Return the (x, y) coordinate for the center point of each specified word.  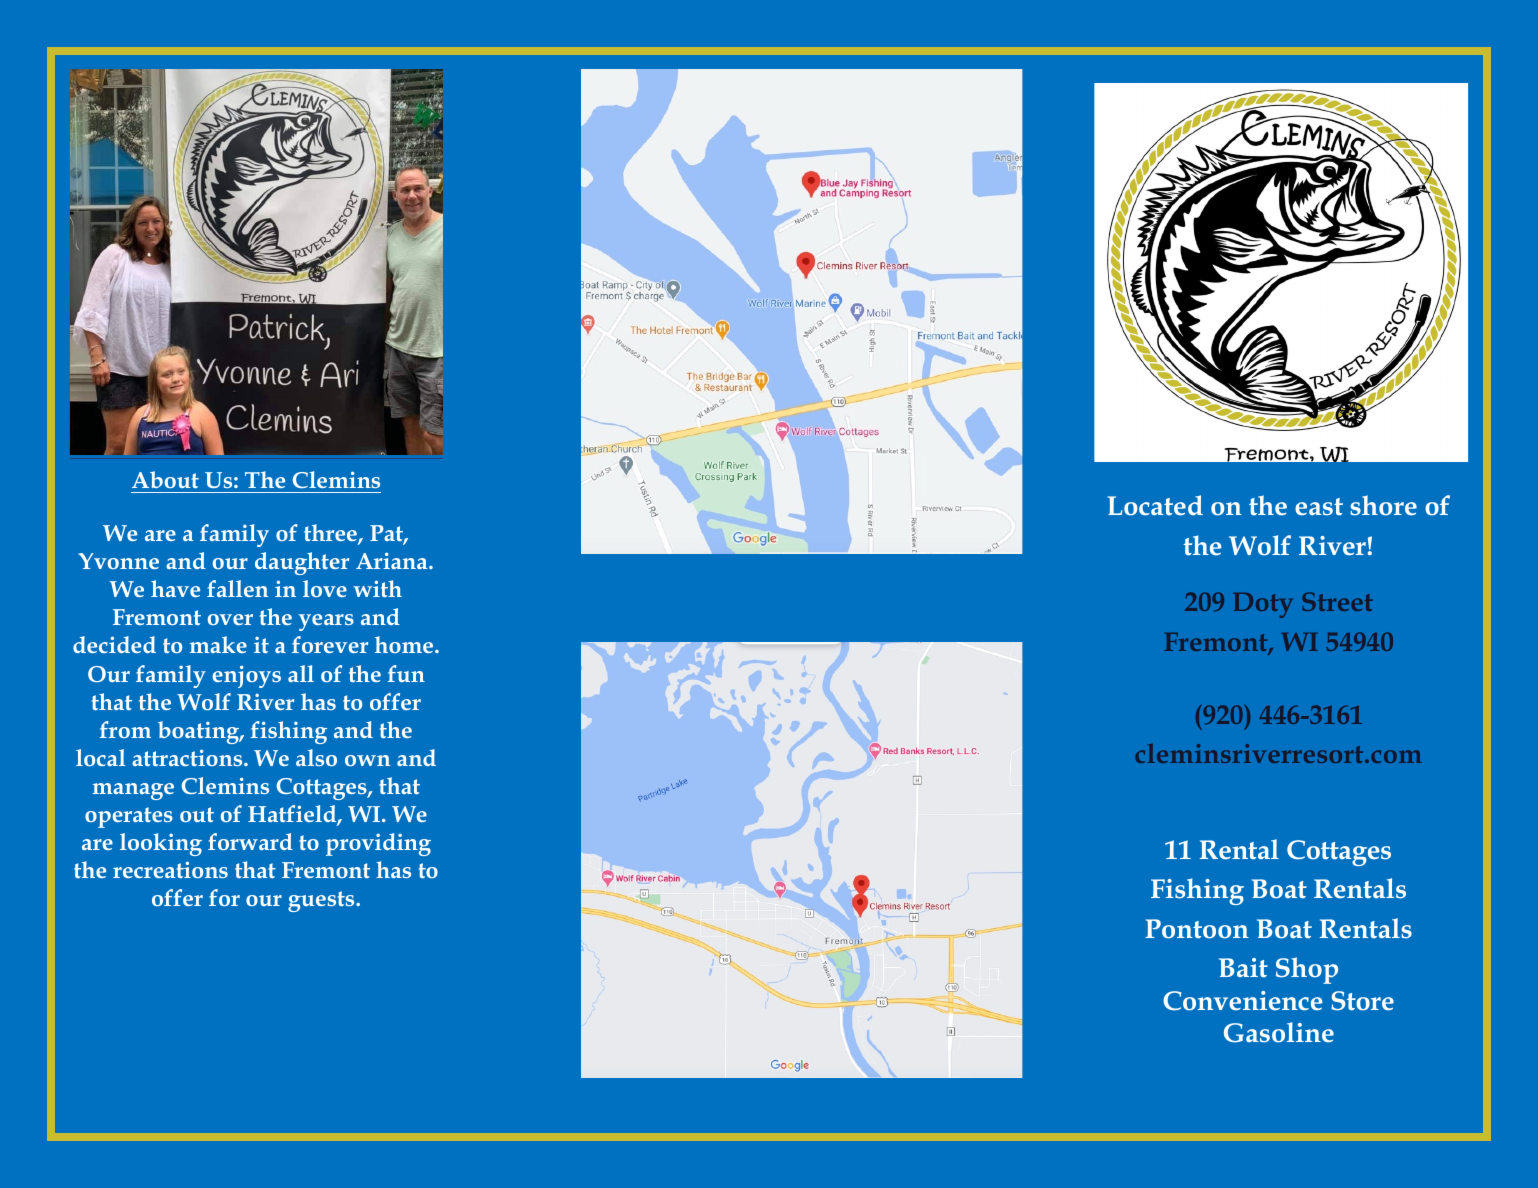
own (367, 760)
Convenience (1243, 1001)
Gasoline (1279, 1032)
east (1319, 507)
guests (322, 901)
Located (1155, 505)
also (316, 757)
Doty (1263, 605)
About (165, 479)
